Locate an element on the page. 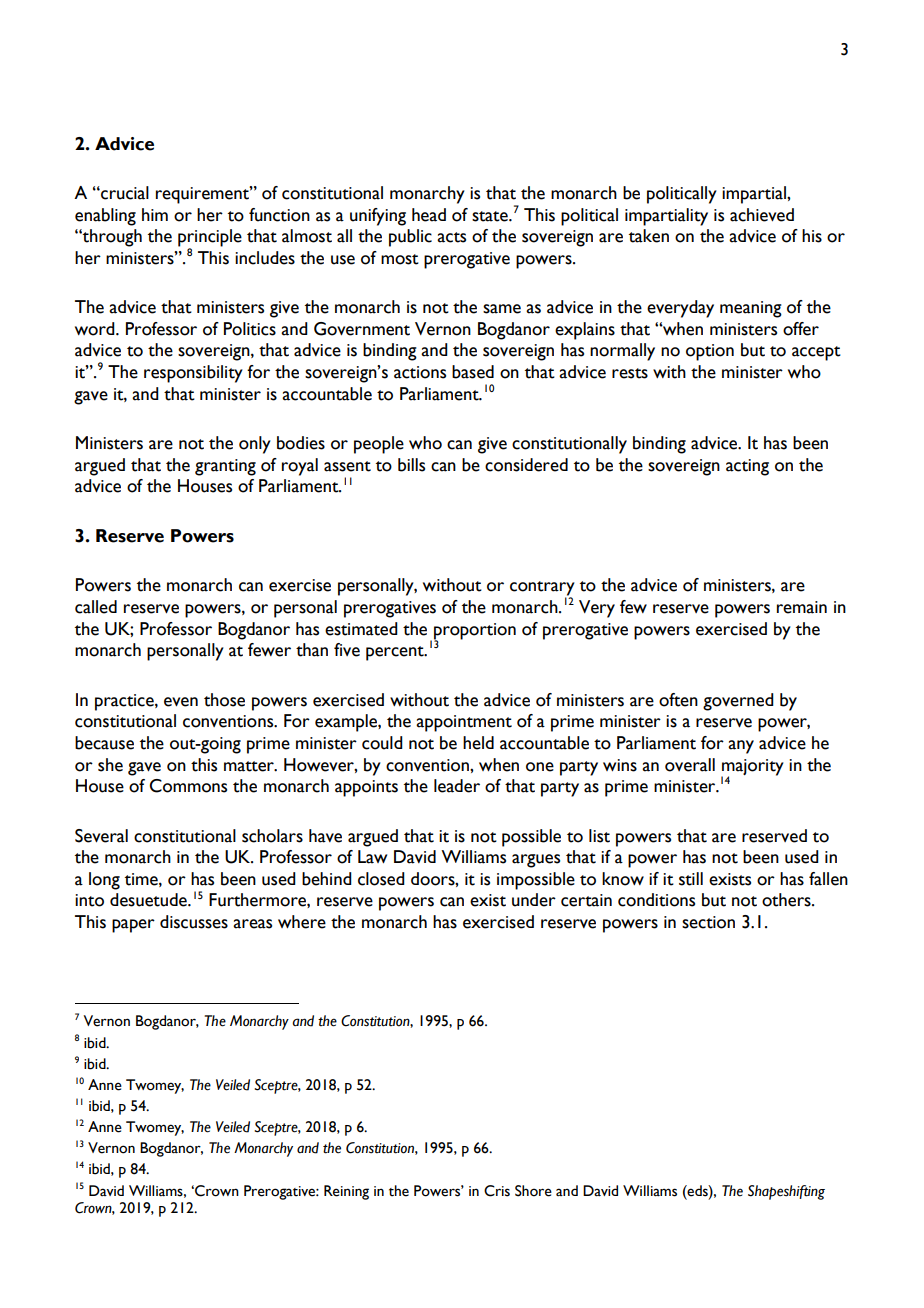 This document has width=924, height=1308. him is located at coordinates (155, 214).
